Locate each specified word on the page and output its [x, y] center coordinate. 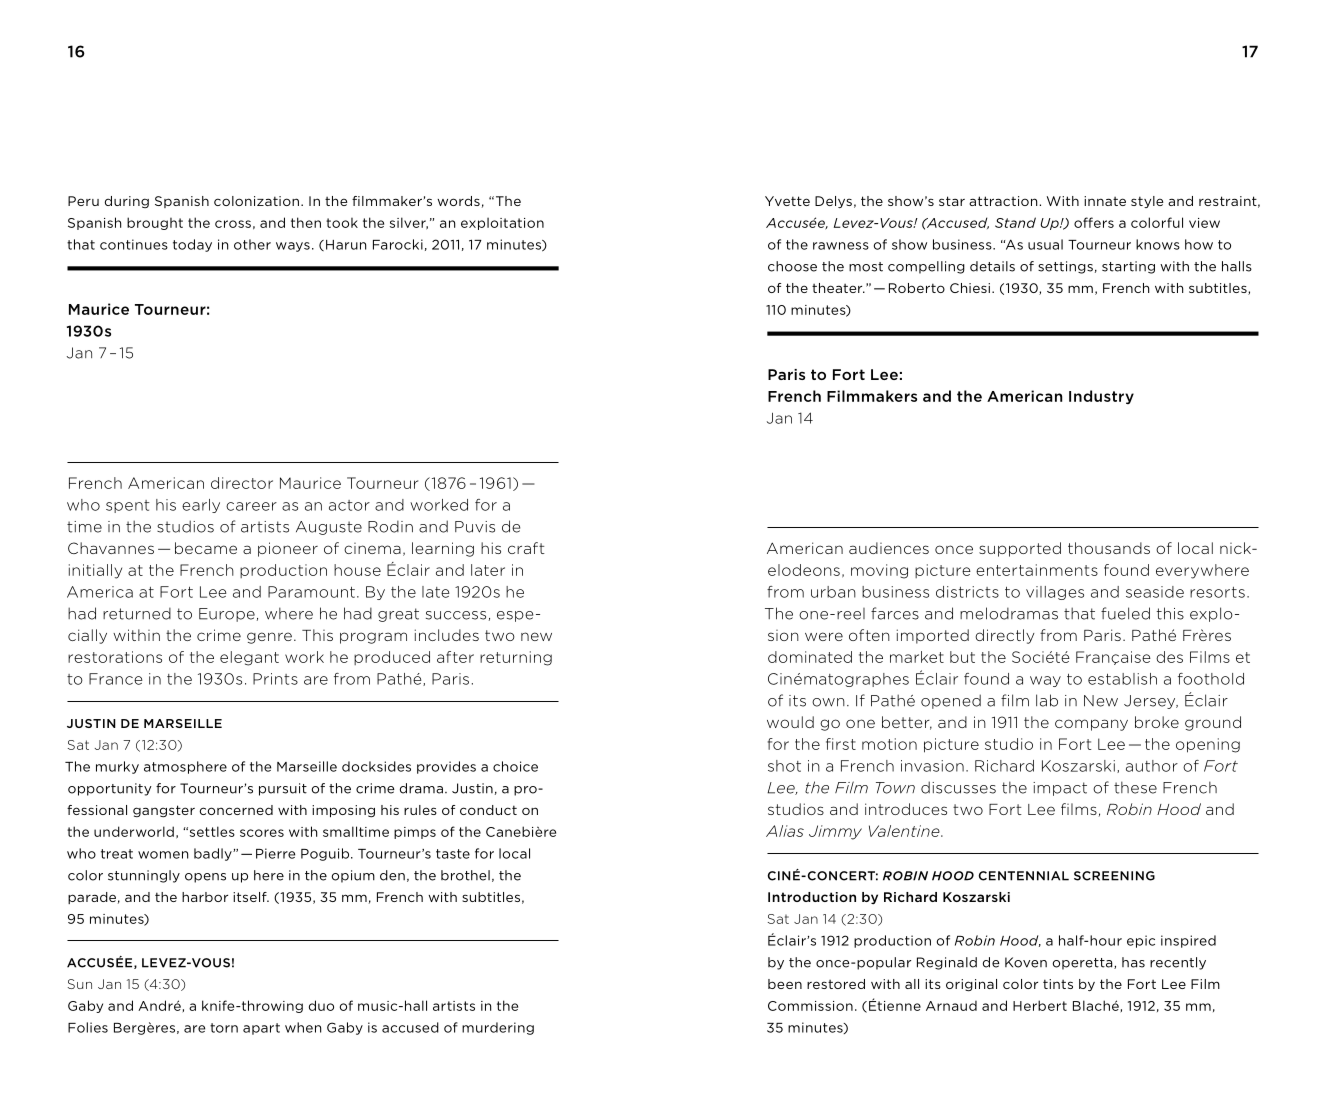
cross [233, 224]
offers [1094, 222]
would [790, 722]
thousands [1109, 548]
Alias [785, 831]
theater [838, 288]
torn [224, 1028]
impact [1060, 789]
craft [526, 548]
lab [1047, 700]
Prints [275, 679]
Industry [1101, 397]
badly [214, 854]
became [206, 548]
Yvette [787, 201]
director [242, 483]
